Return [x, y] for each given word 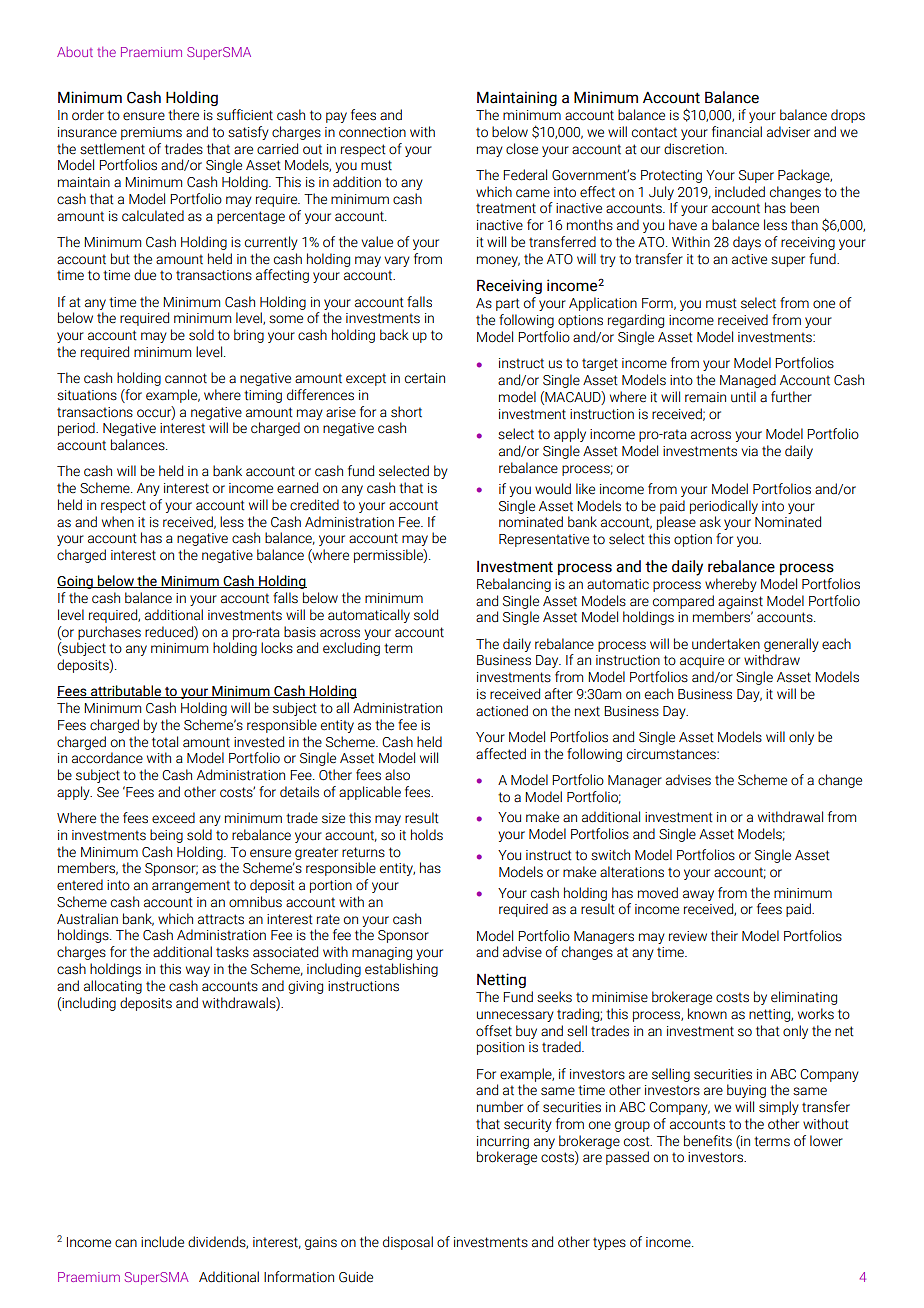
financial [737, 132]
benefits [708, 1141]
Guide [356, 1277]
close [522, 149]
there [183, 115]
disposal [408, 1243]
